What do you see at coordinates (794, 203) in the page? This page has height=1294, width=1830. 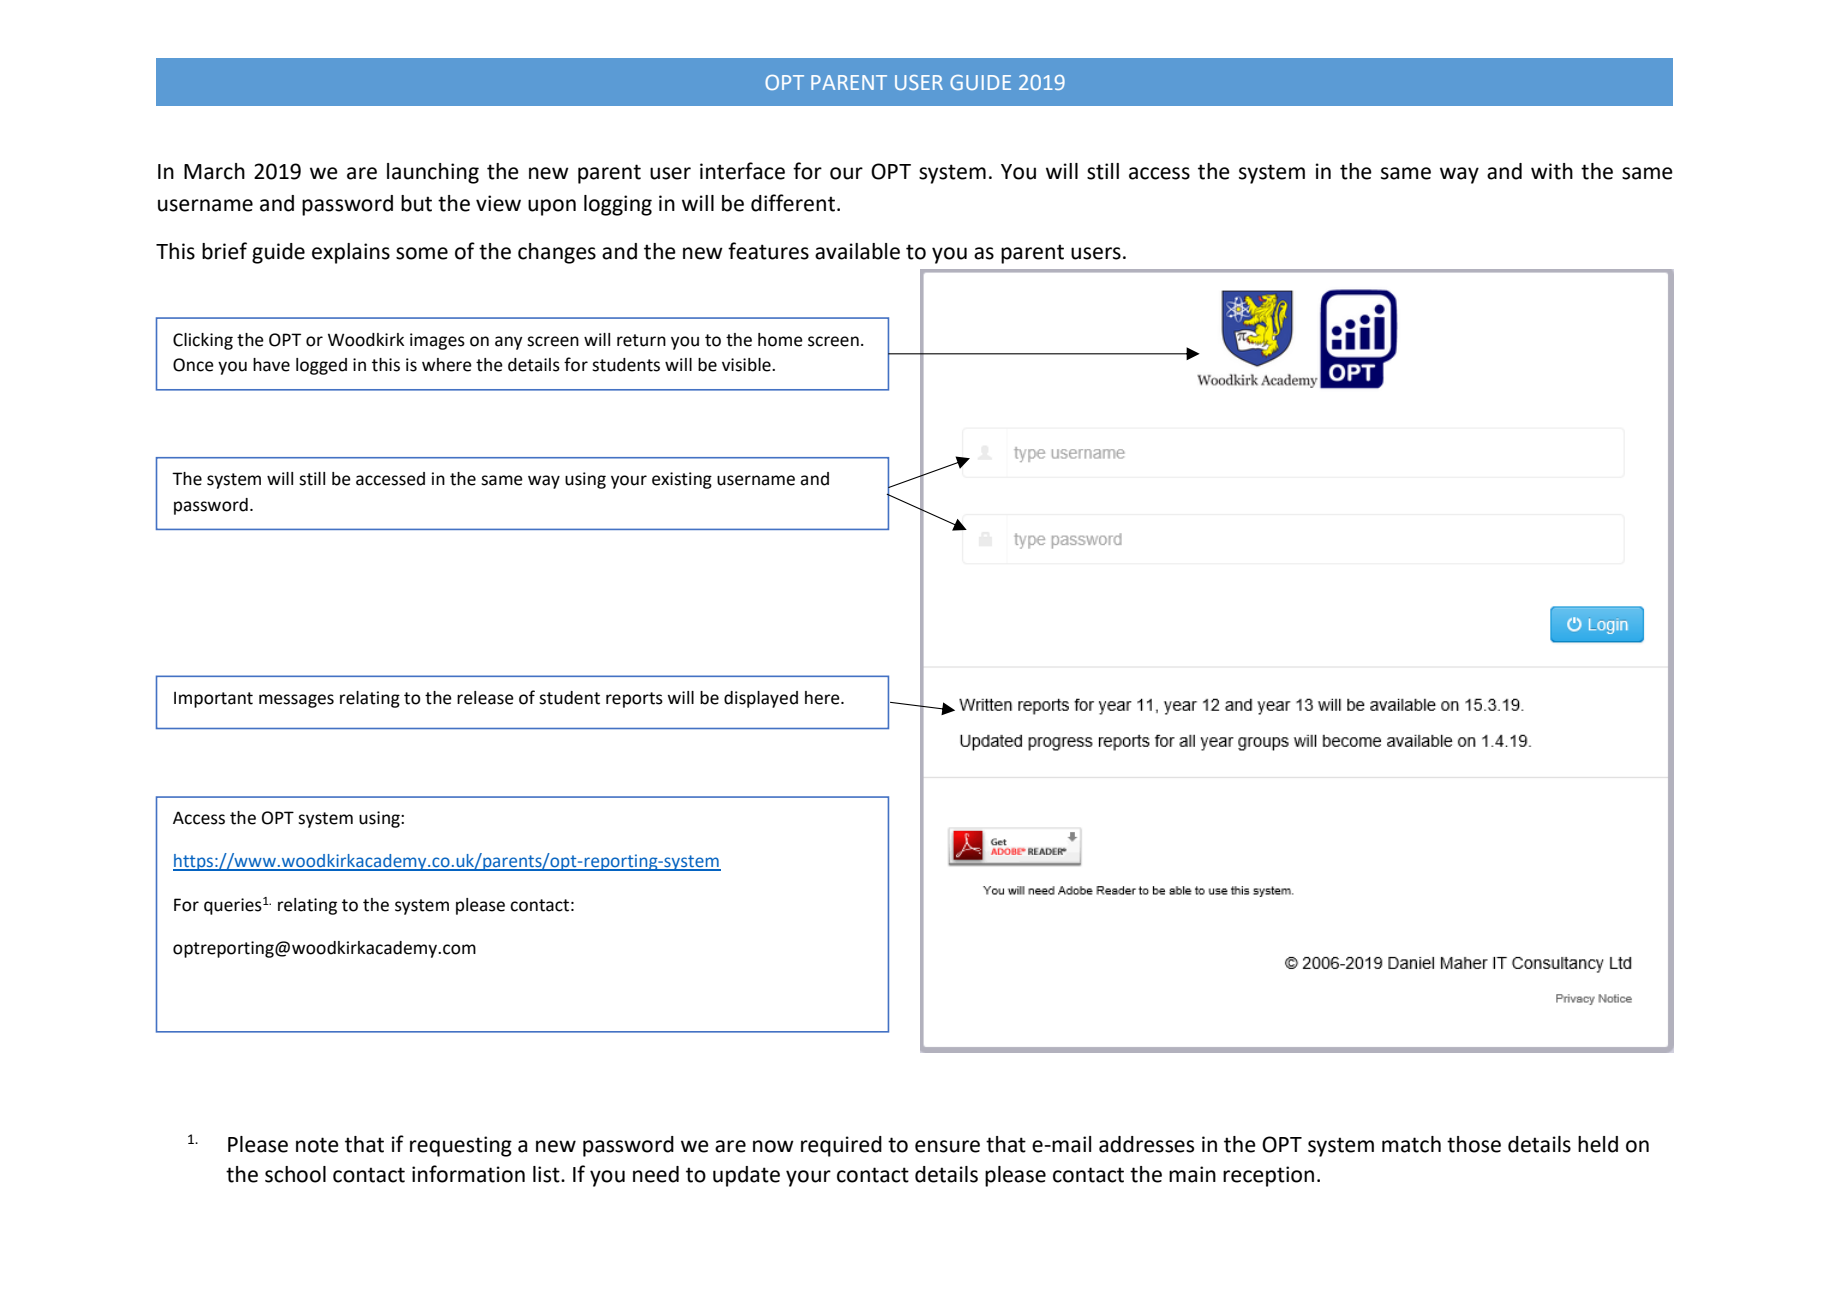 I see `different` at bounding box center [794, 203].
